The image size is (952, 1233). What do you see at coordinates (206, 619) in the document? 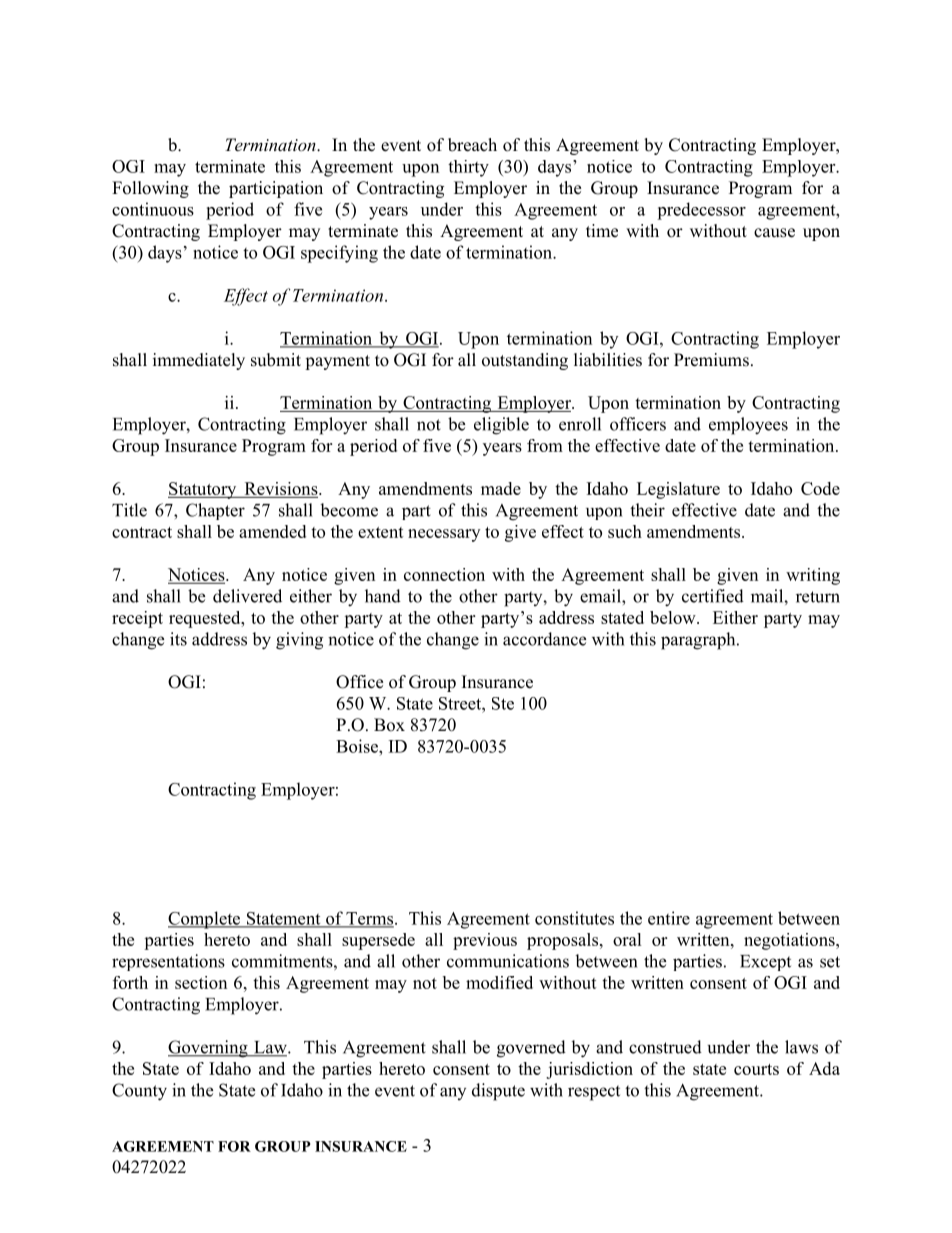
I see `requested` at bounding box center [206, 619].
